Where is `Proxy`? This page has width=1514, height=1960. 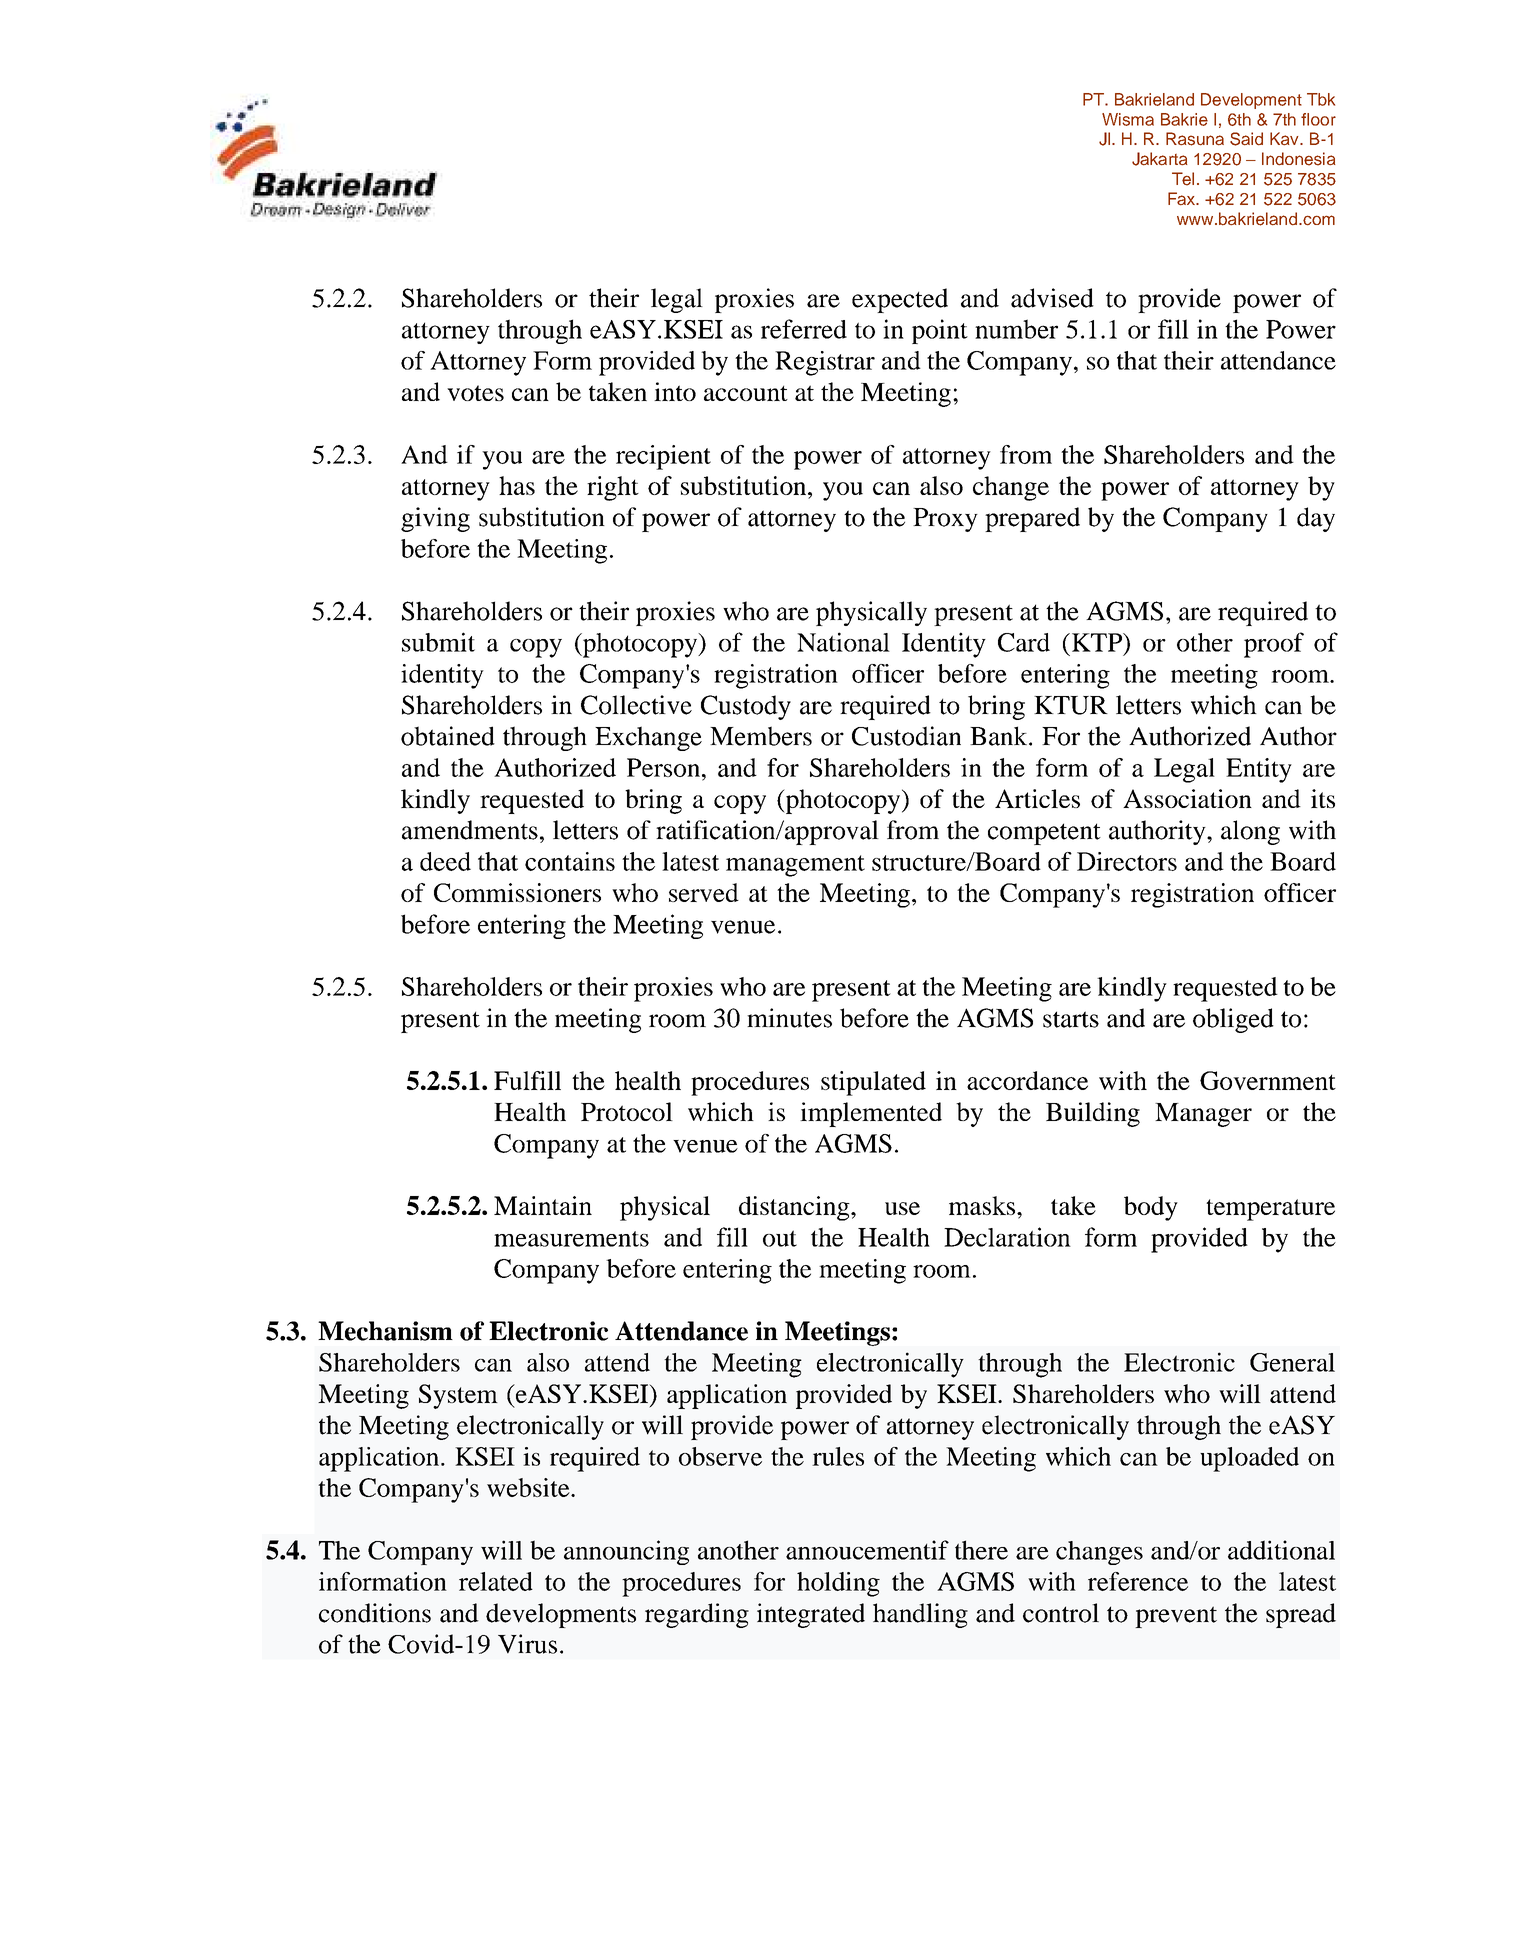 Proxy is located at coordinates (945, 520).
